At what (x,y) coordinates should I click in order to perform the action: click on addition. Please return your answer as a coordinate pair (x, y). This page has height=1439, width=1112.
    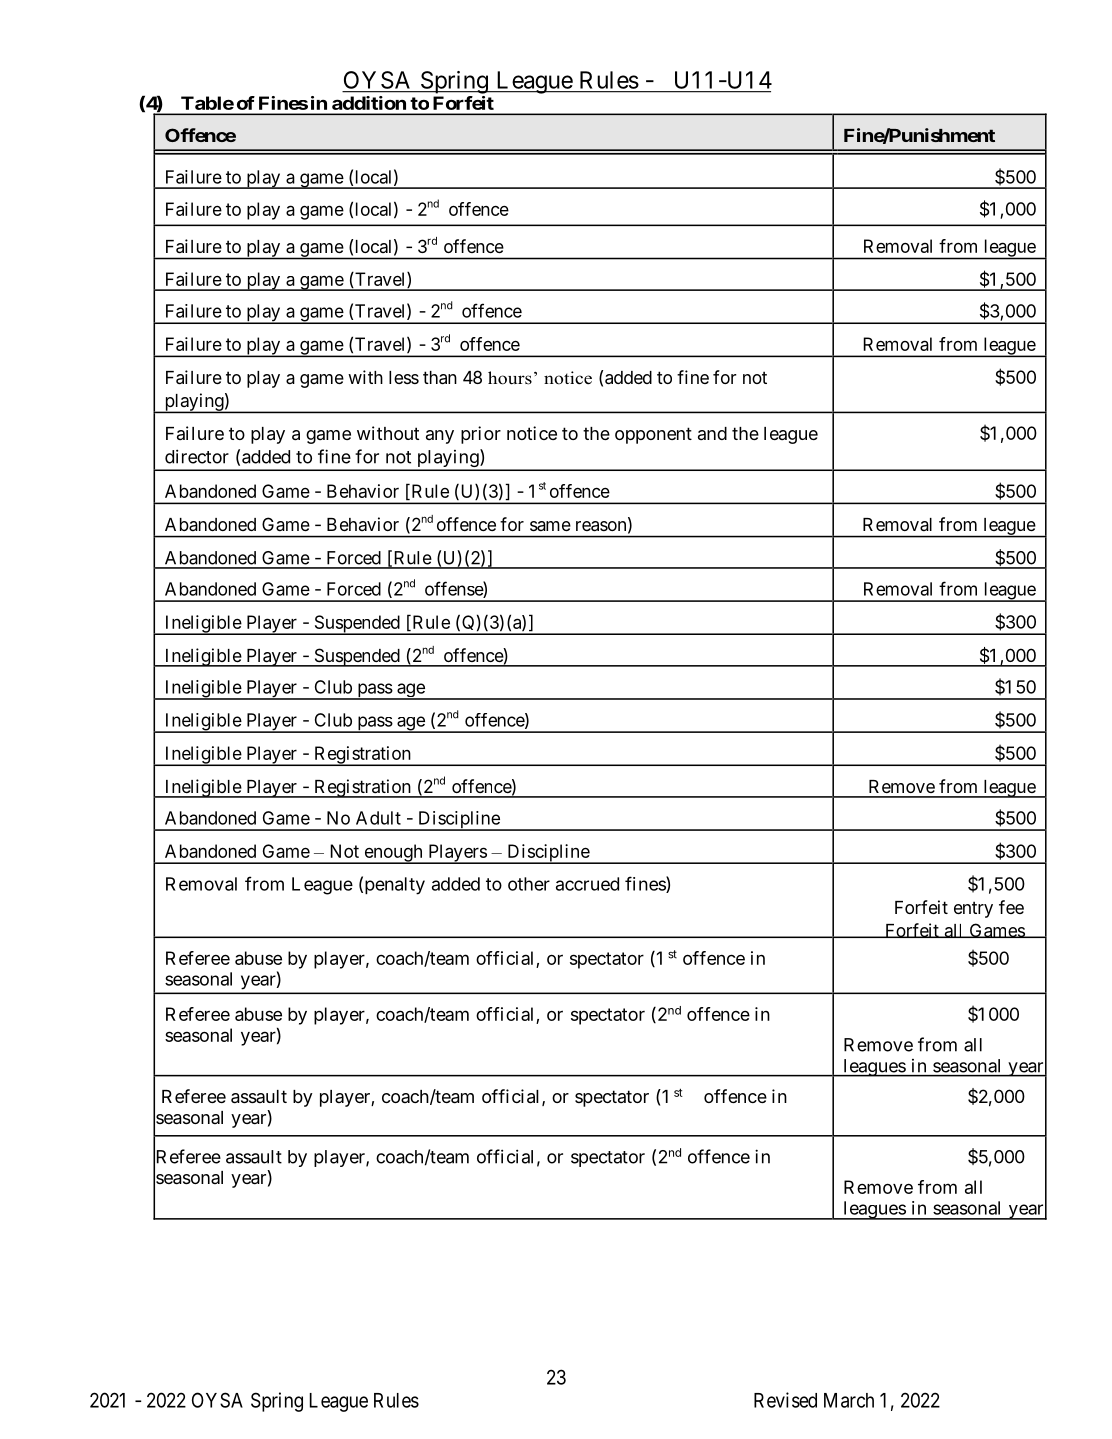
    Looking at the image, I should click on (369, 103).
